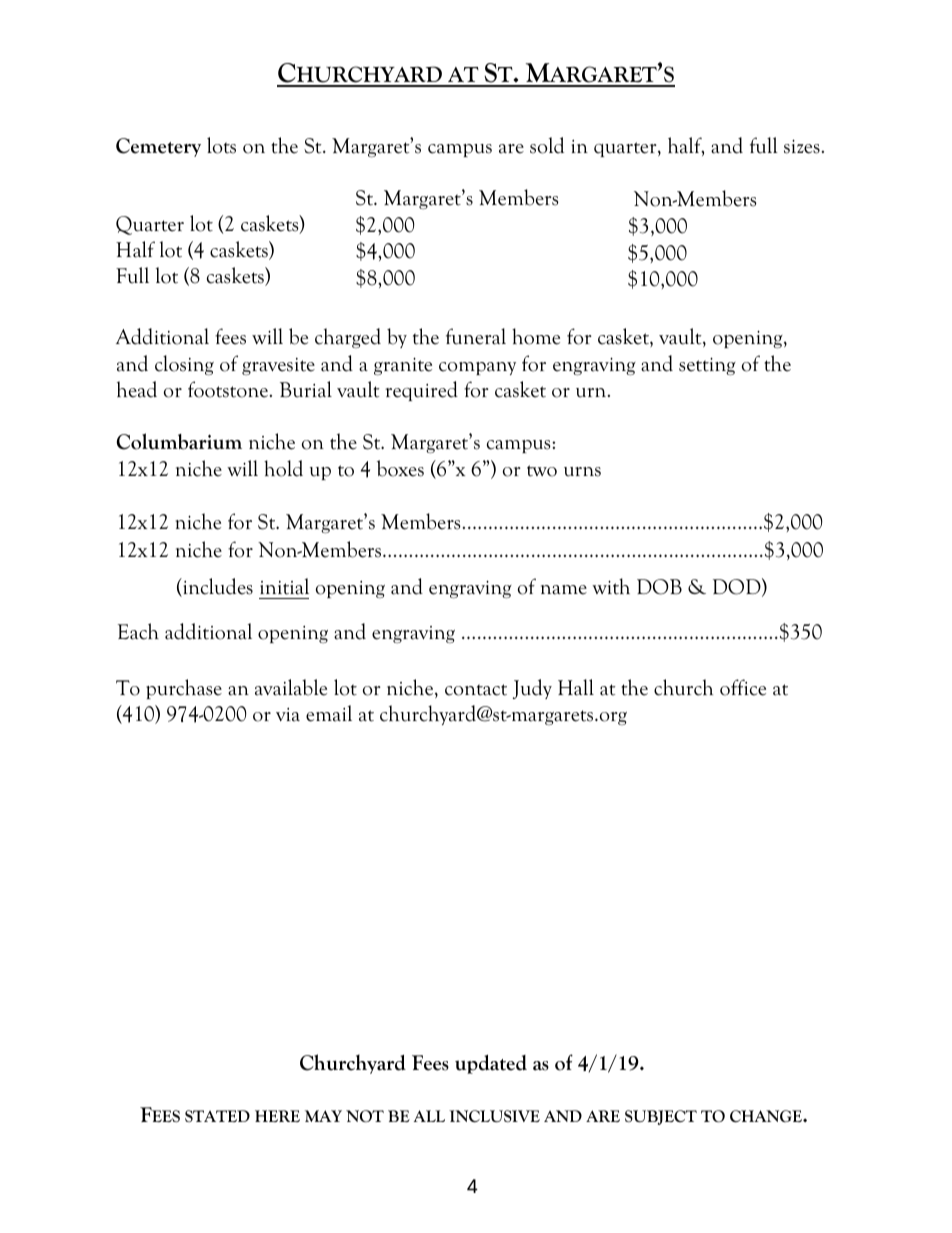 The height and width of the screenshot is (1233, 952). What do you see at coordinates (217, 1116) in the screenshot?
I see `STATED` at bounding box center [217, 1116].
